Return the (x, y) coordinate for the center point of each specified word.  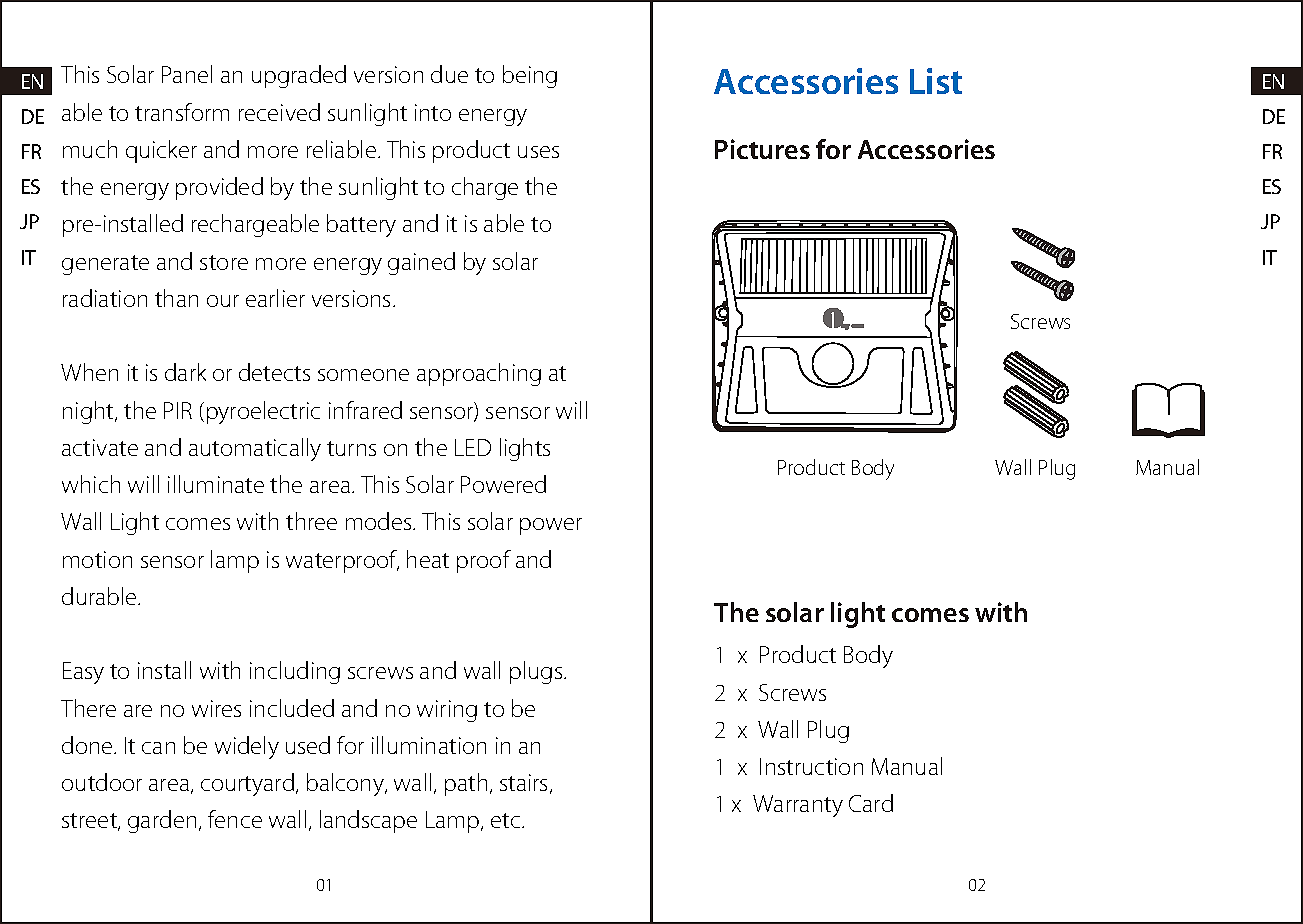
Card (871, 803)
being (530, 76)
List (936, 81)
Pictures (762, 149)
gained (421, 263)
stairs (523, 782)
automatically (255, 449)
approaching (479, 374)
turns (351, 448)
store (224, 262)
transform (182, 112)
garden (162, 821)
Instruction (811, 766)
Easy (83, 673)
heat (428, 559)
